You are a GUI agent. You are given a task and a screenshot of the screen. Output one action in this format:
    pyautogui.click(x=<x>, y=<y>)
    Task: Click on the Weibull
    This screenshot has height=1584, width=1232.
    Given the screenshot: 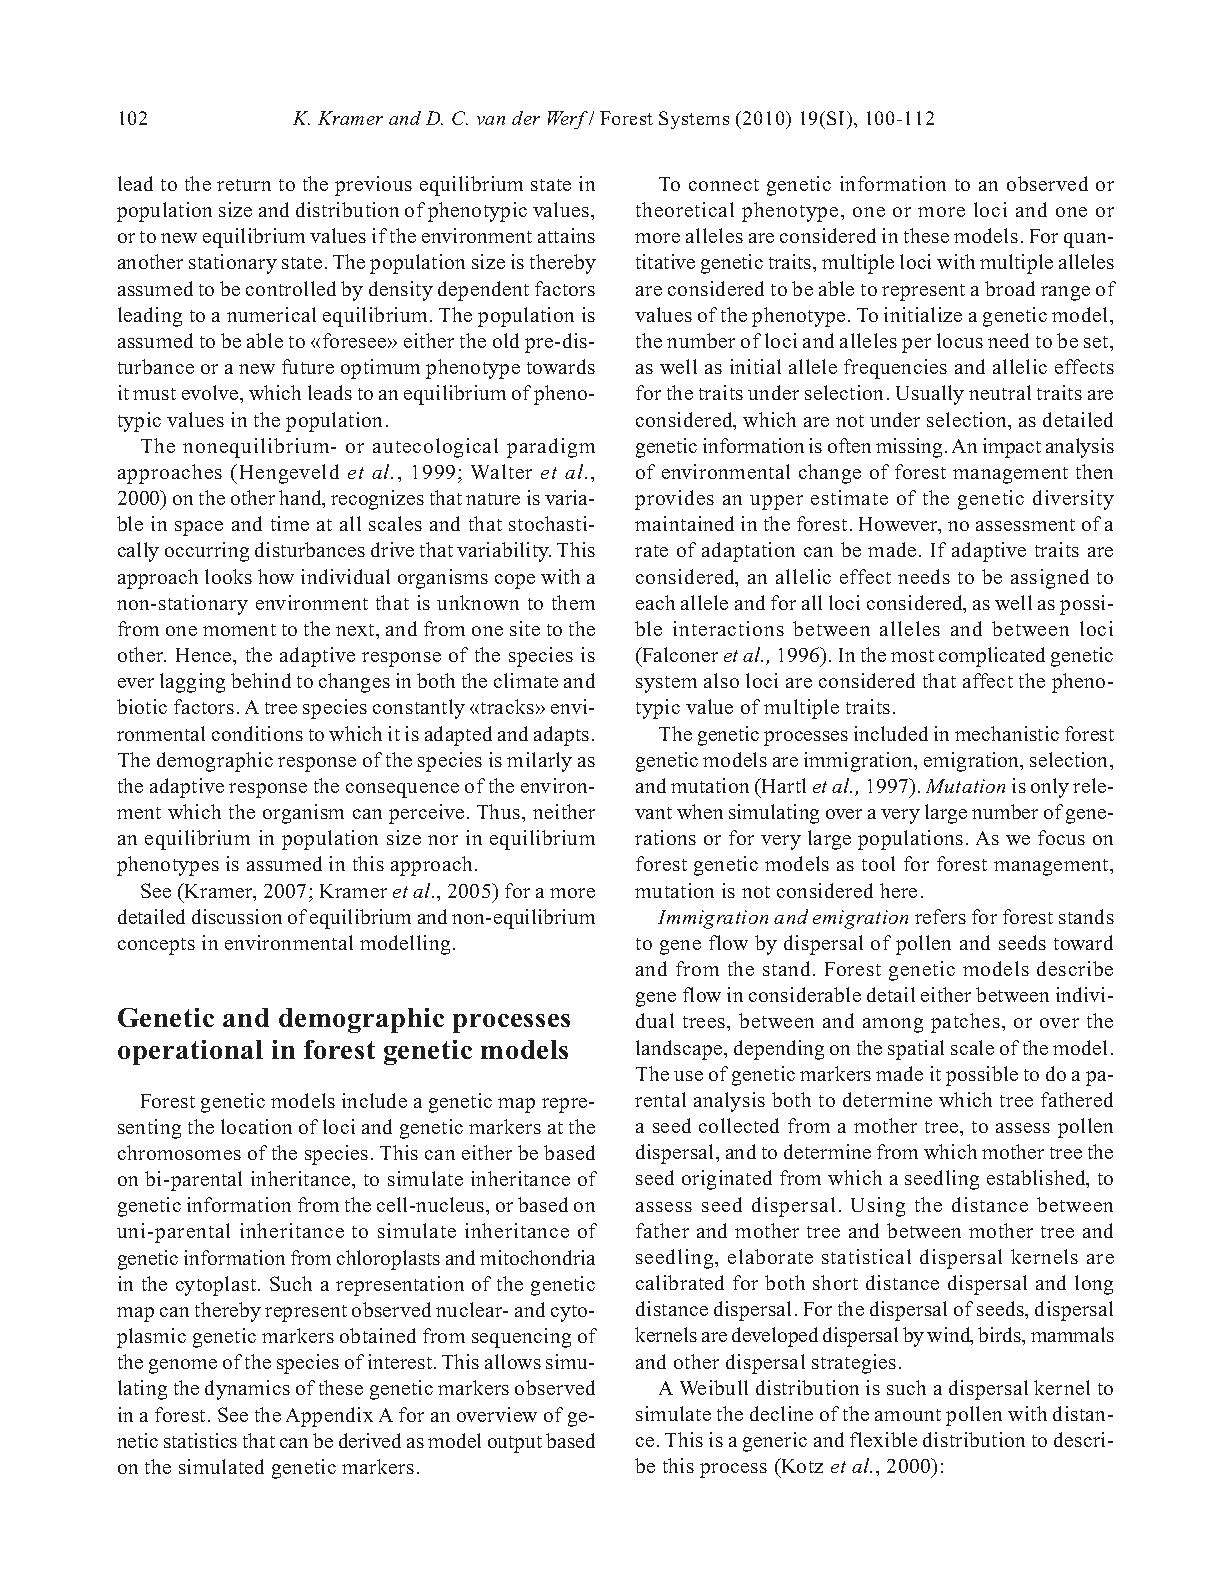 What is the action you would take?
    pyautogui.click(x=714, y=1387)
